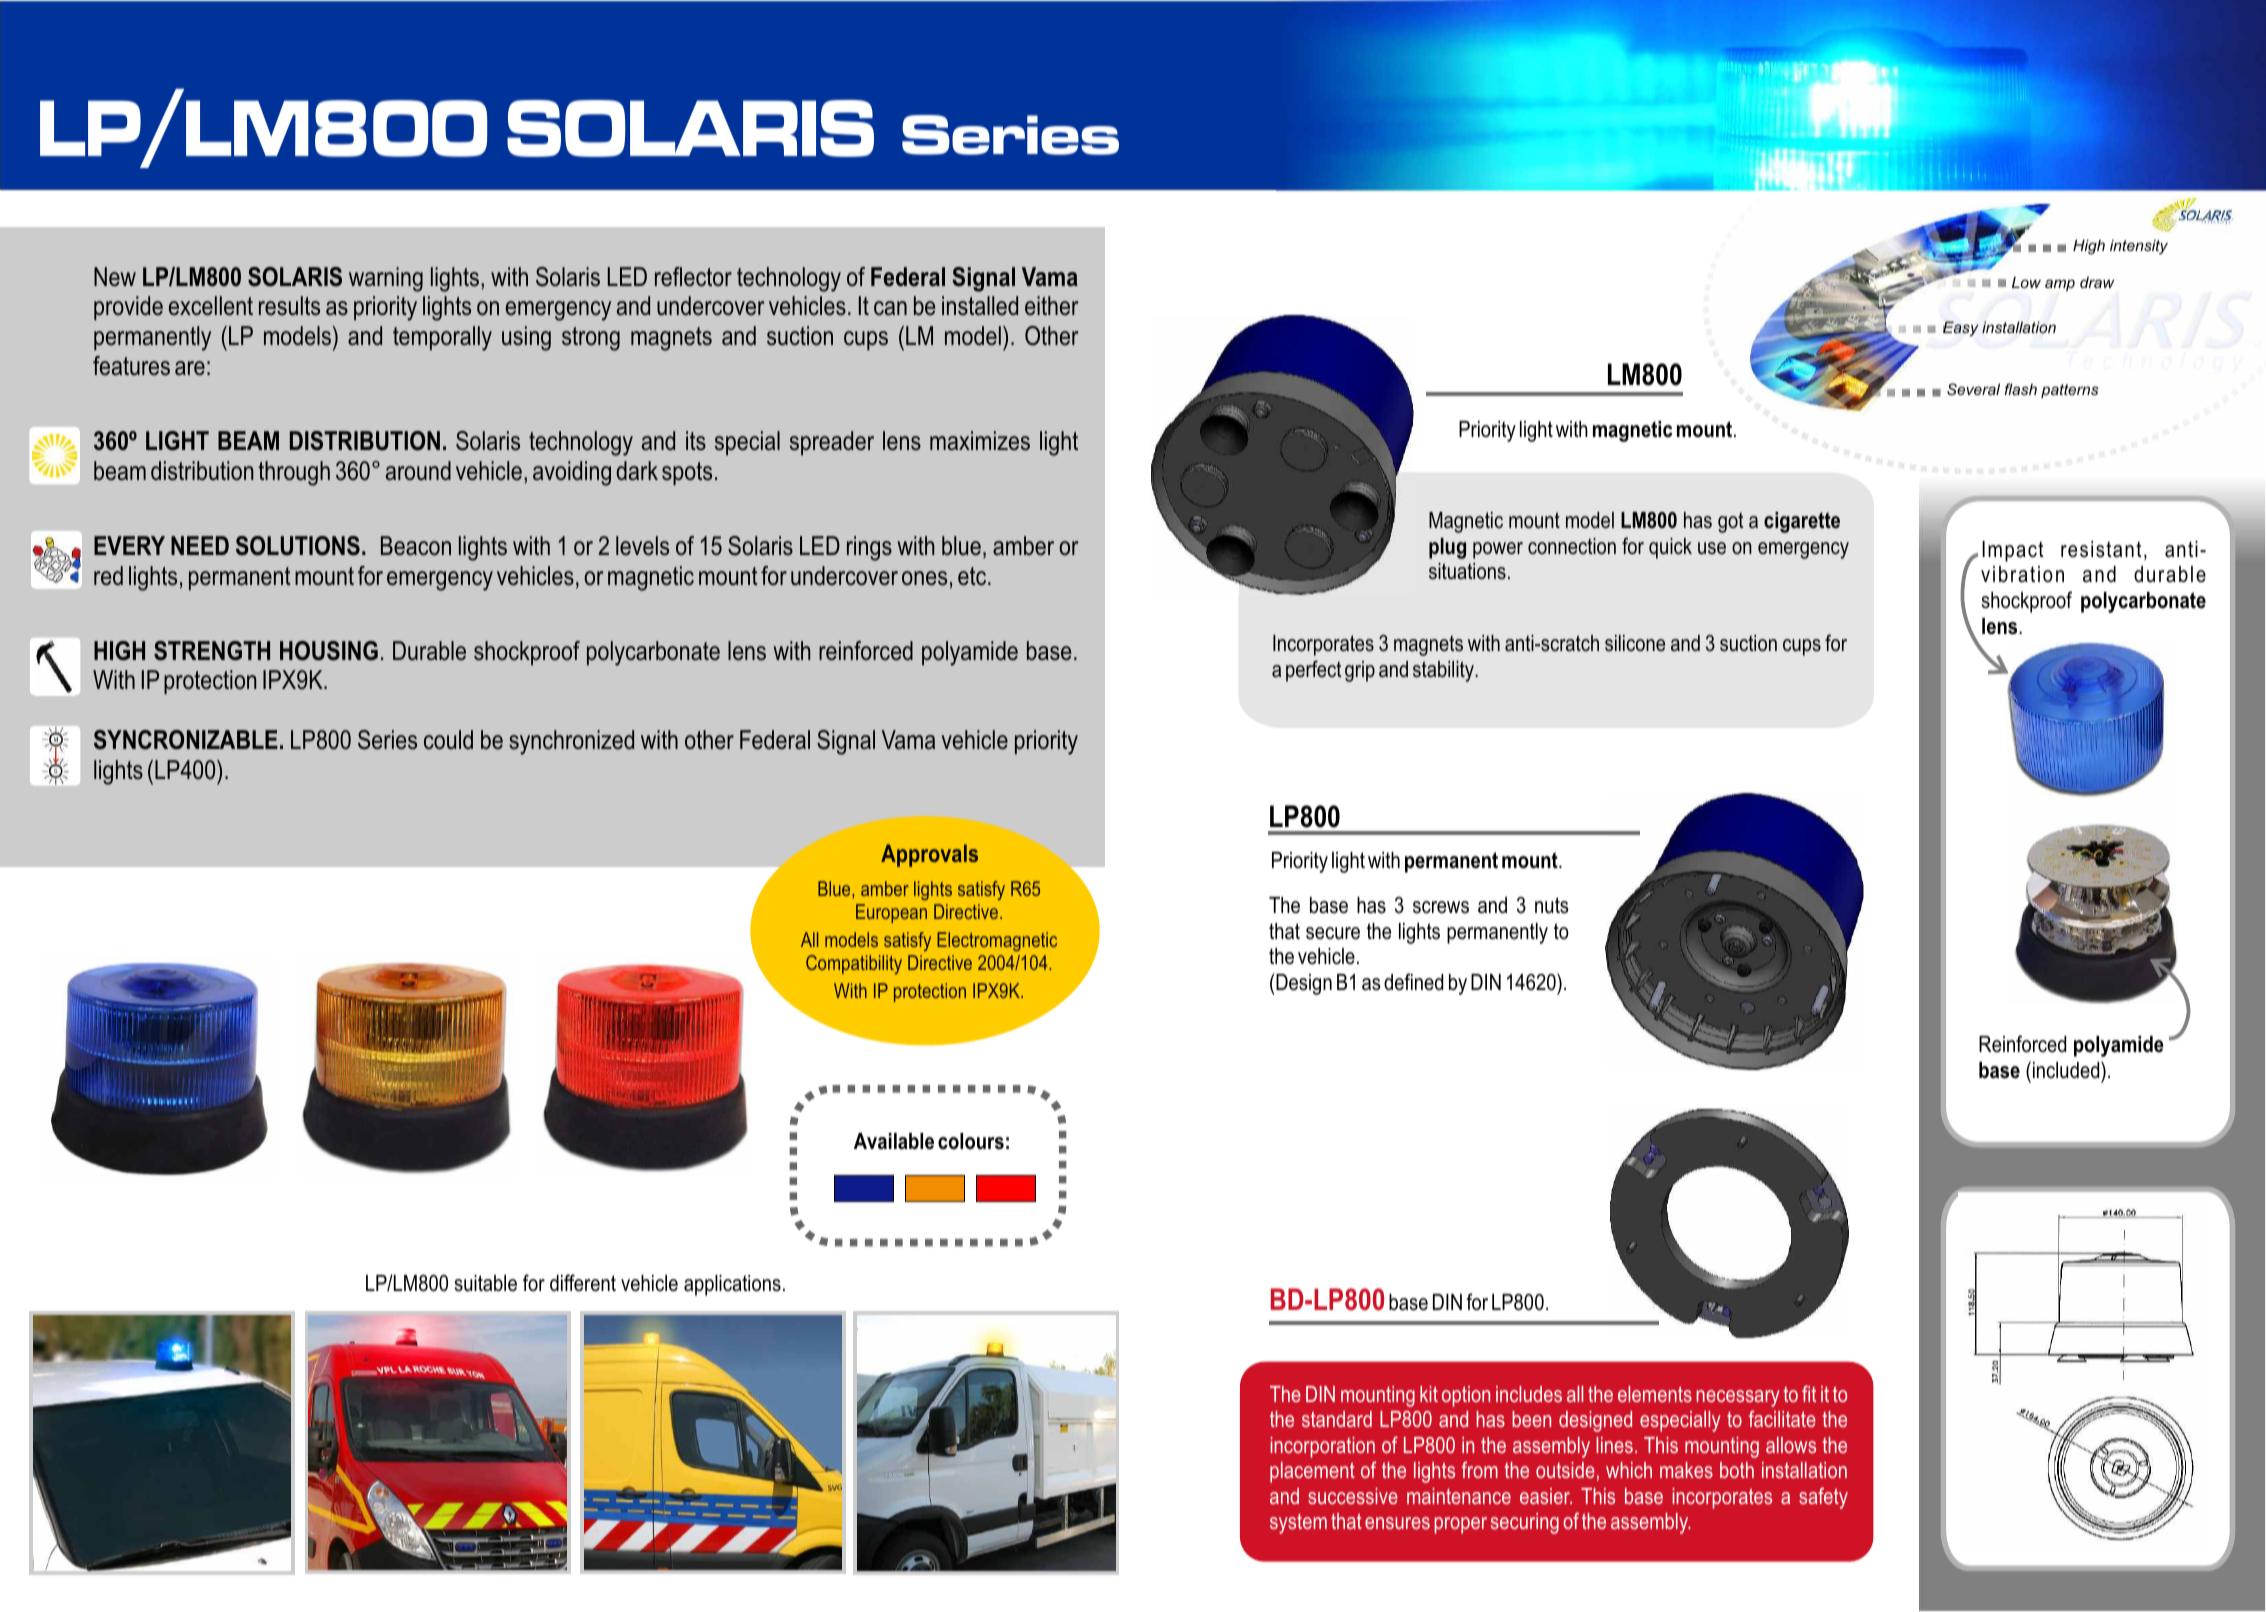 This screenshot has height=1612, width=2266. Describe the element at coordinates (583, 1283) in the screenshot. I see `different` at that location.
